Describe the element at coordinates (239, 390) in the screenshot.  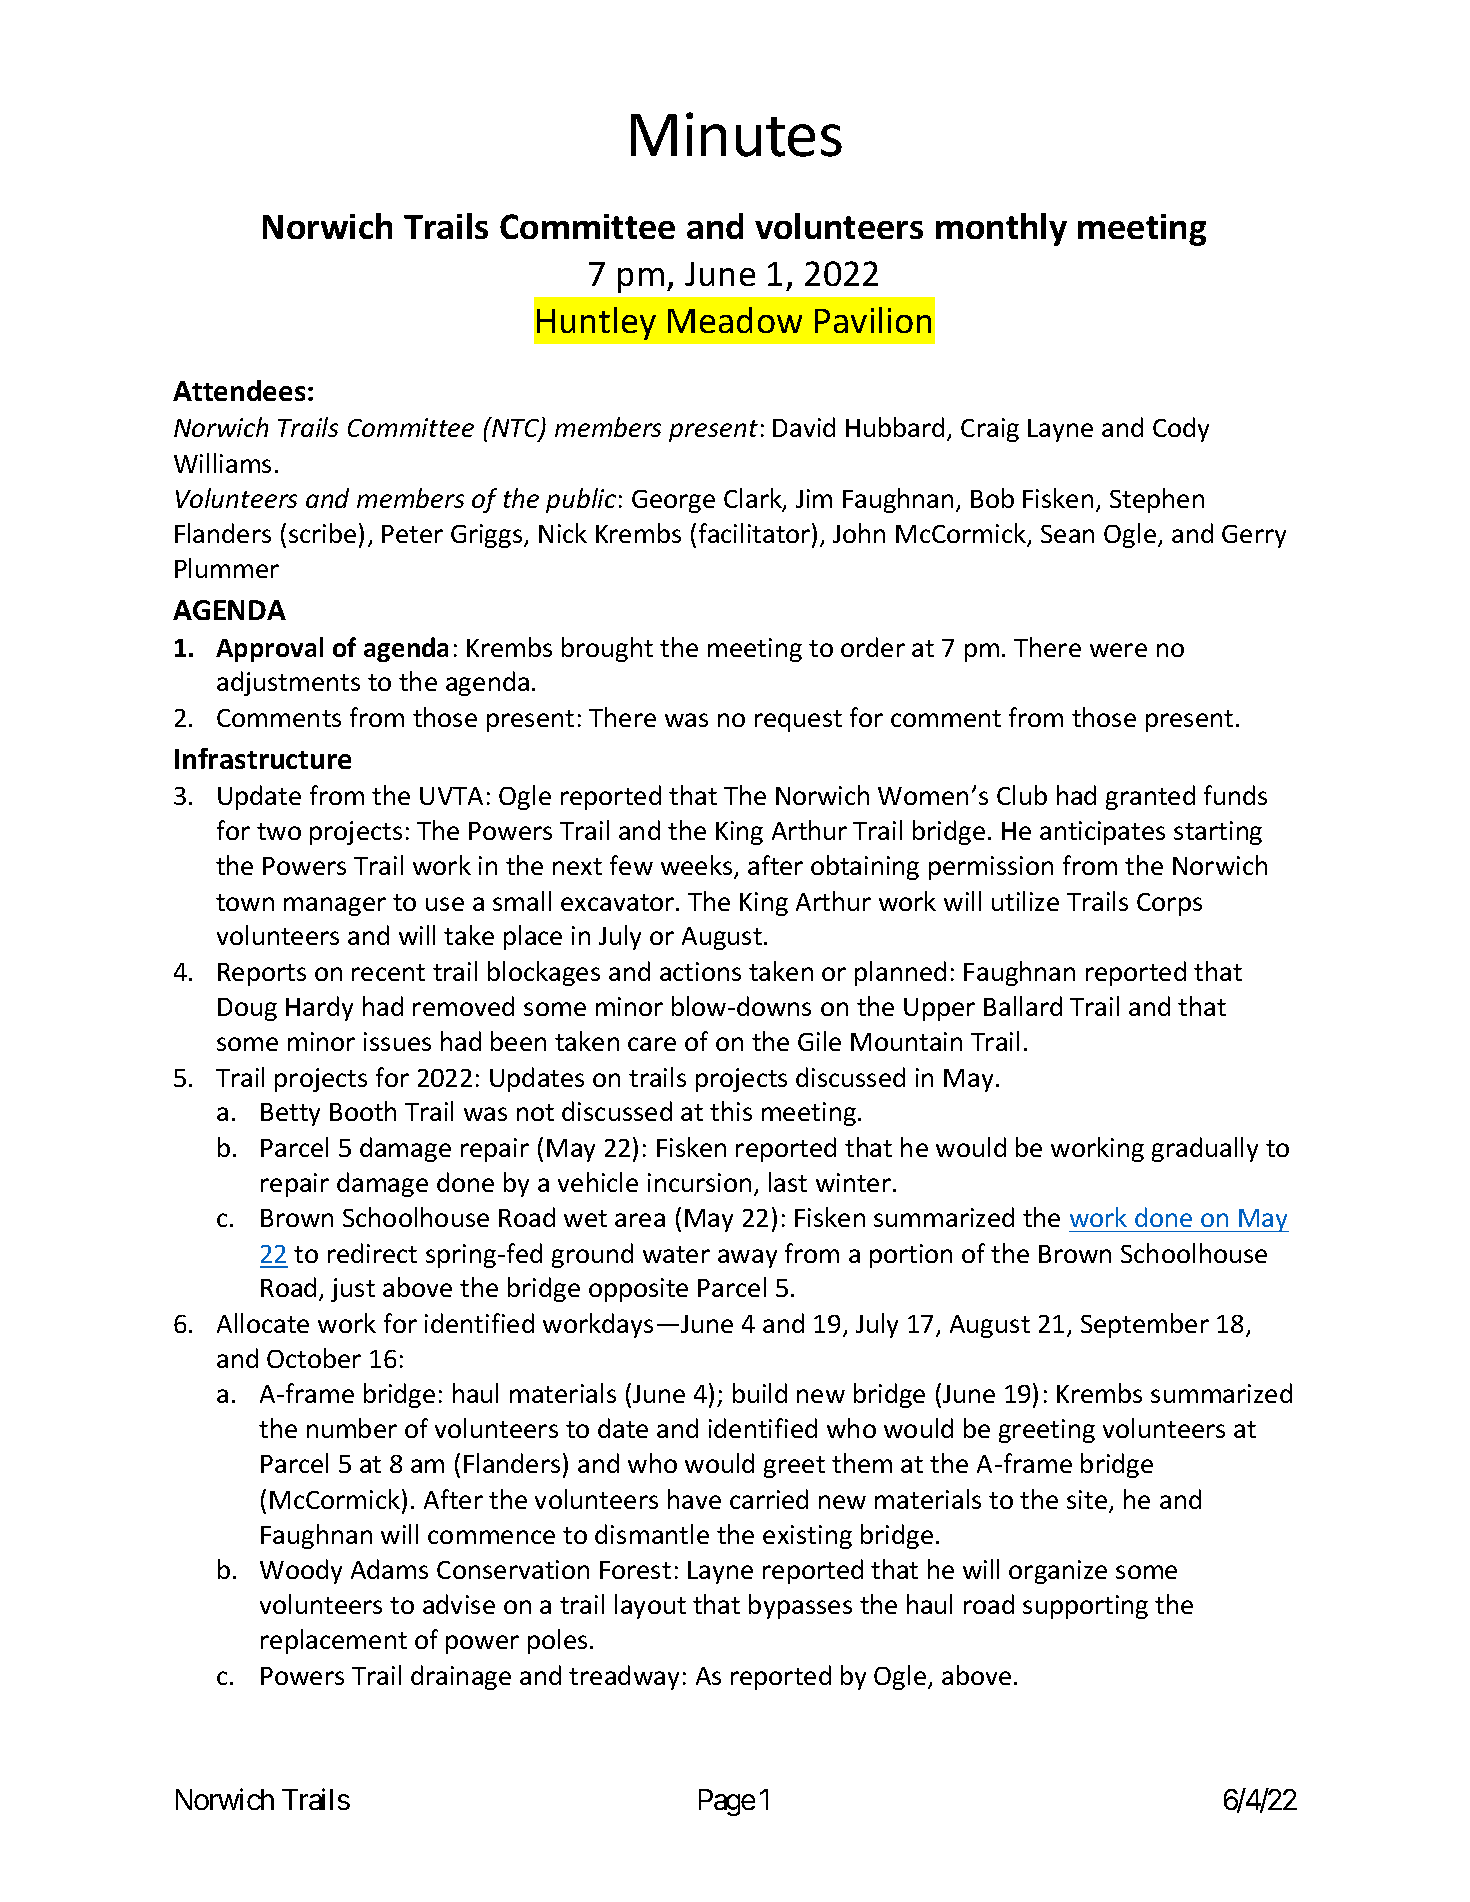
I see `Attendees` at that location.
